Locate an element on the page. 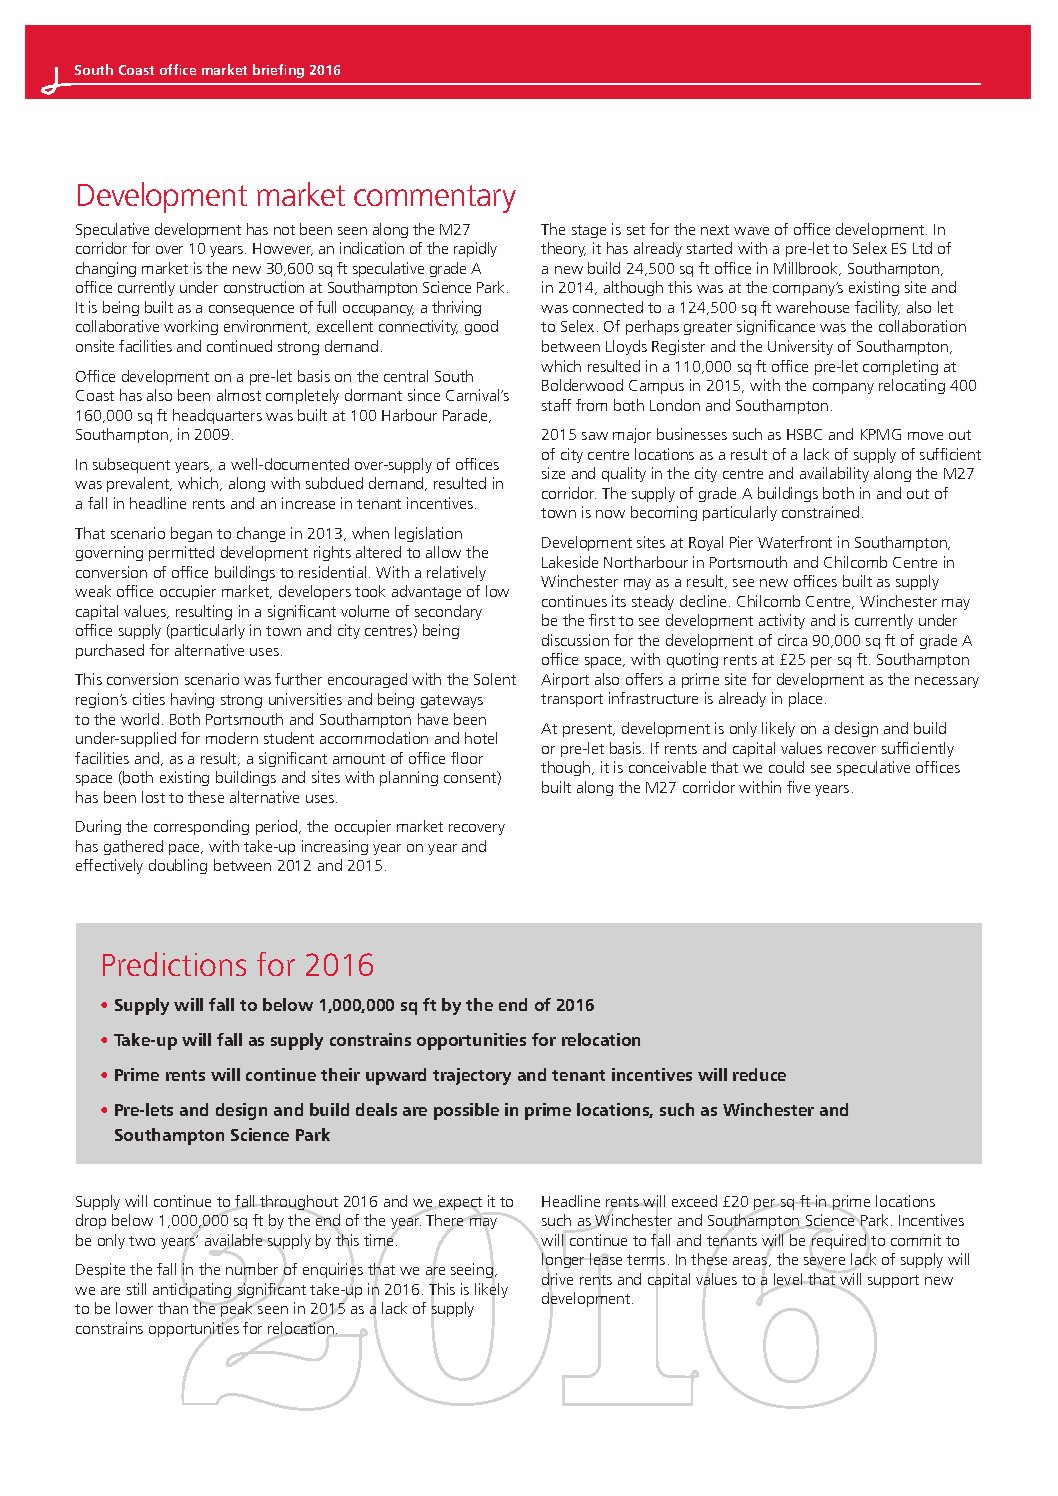 Image resolution: width=1058 pixels, height=1496 pixels. good is located at coordinates (481, 327).
